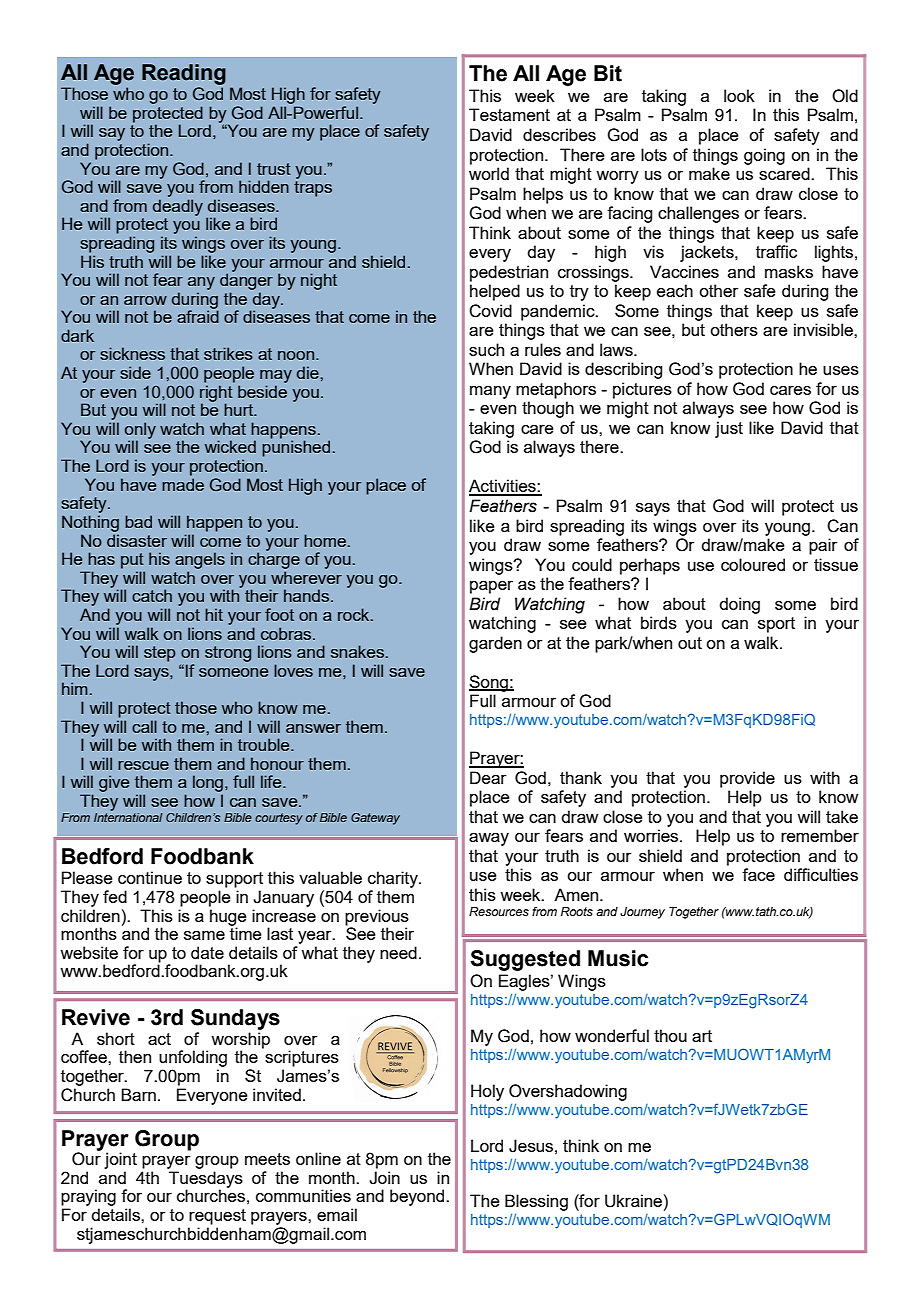 The height and width of the image is (1308, 924). What do you see at coordinates (495, 644) in the image?
I see `garden` at bounding box center [495, 644].
